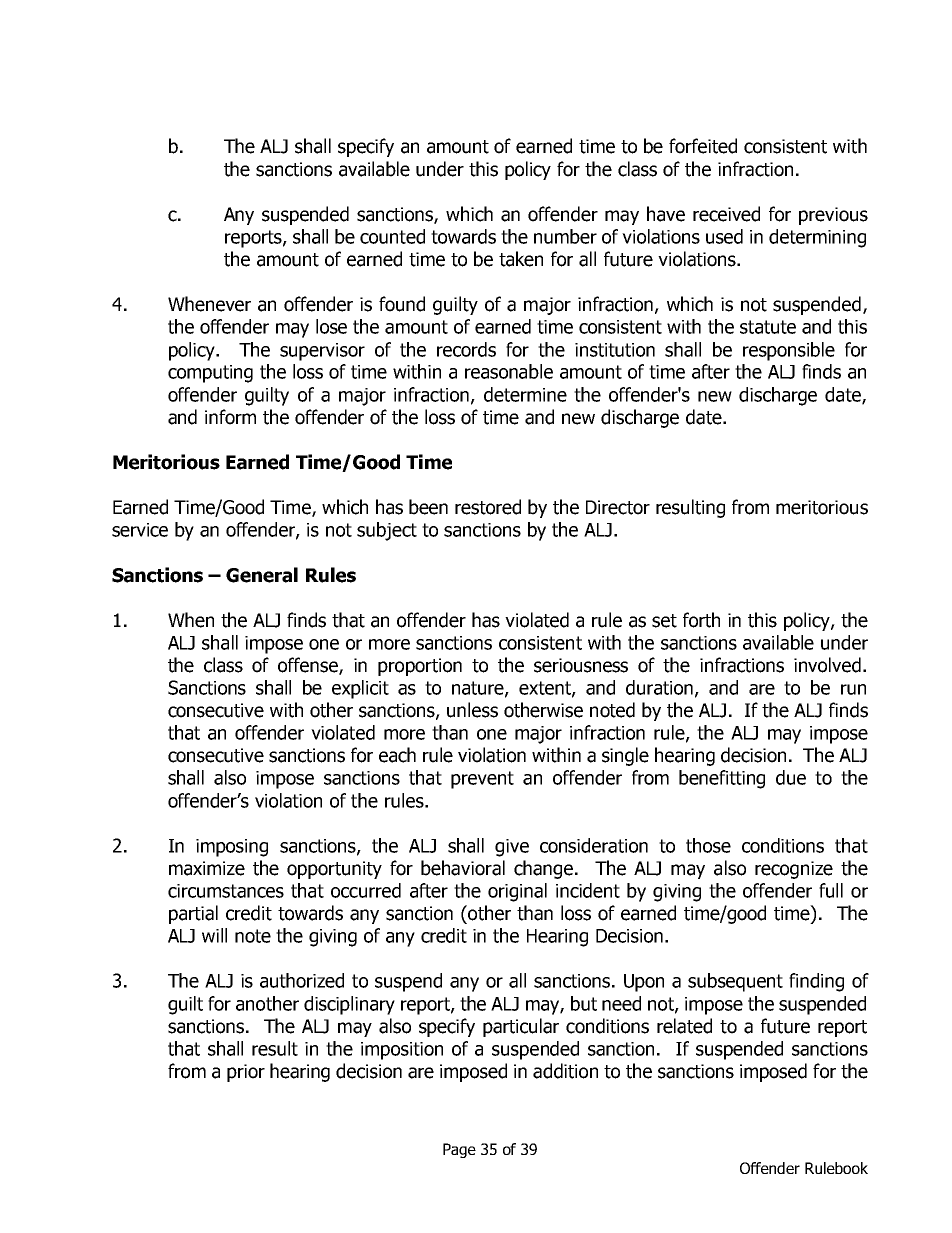  What do you see at coordinates (684, 1026) in the screenshot?
I see `related` at bounding box center [684, 1026].
